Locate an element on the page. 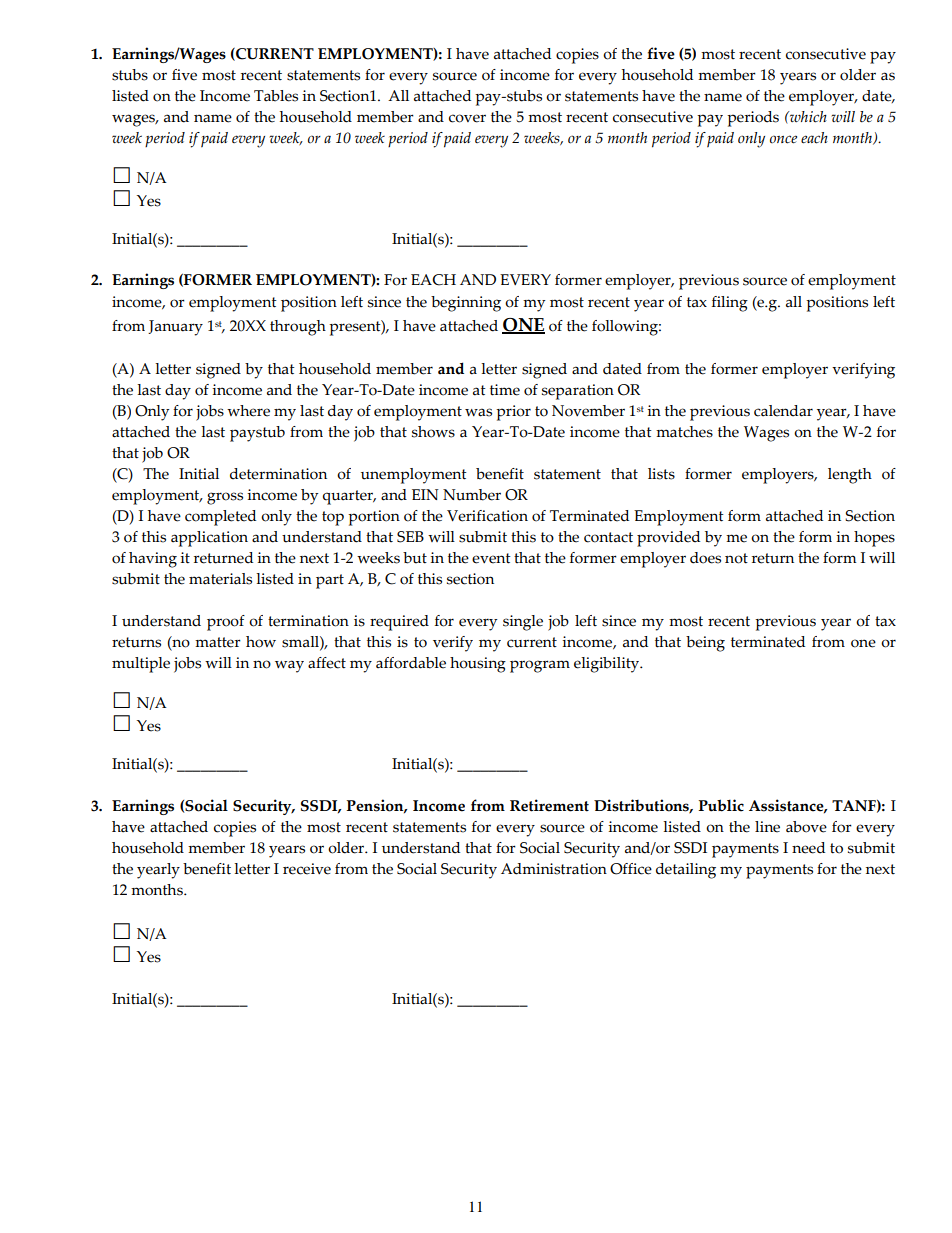 This image has height=1233, width=952. single is located at coordinates (523, 623).
